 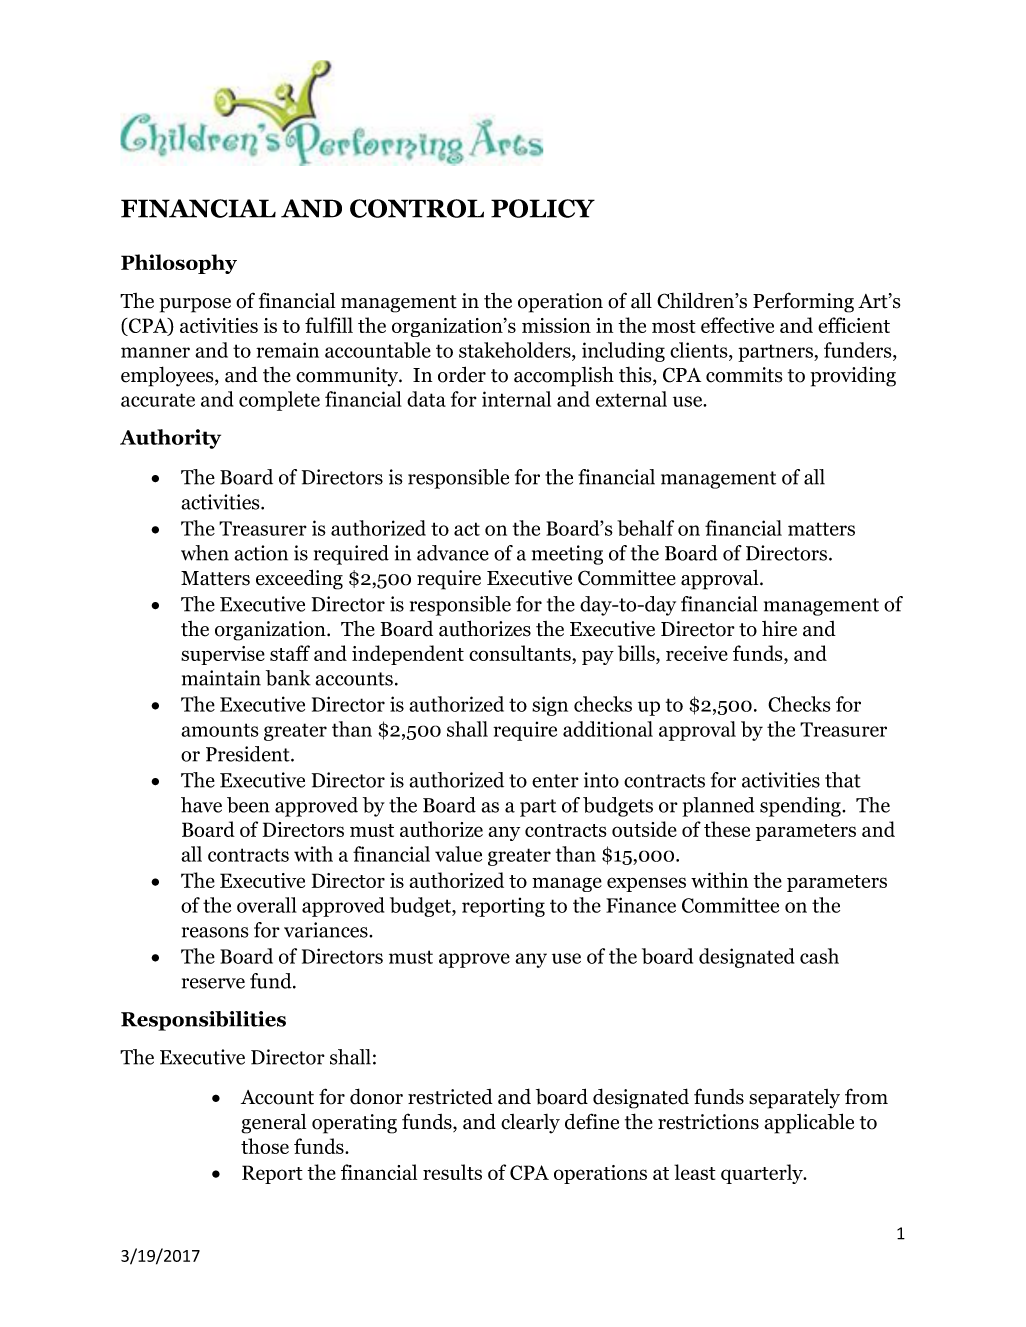 I want to click on those, so click(x=265, y=1146).
